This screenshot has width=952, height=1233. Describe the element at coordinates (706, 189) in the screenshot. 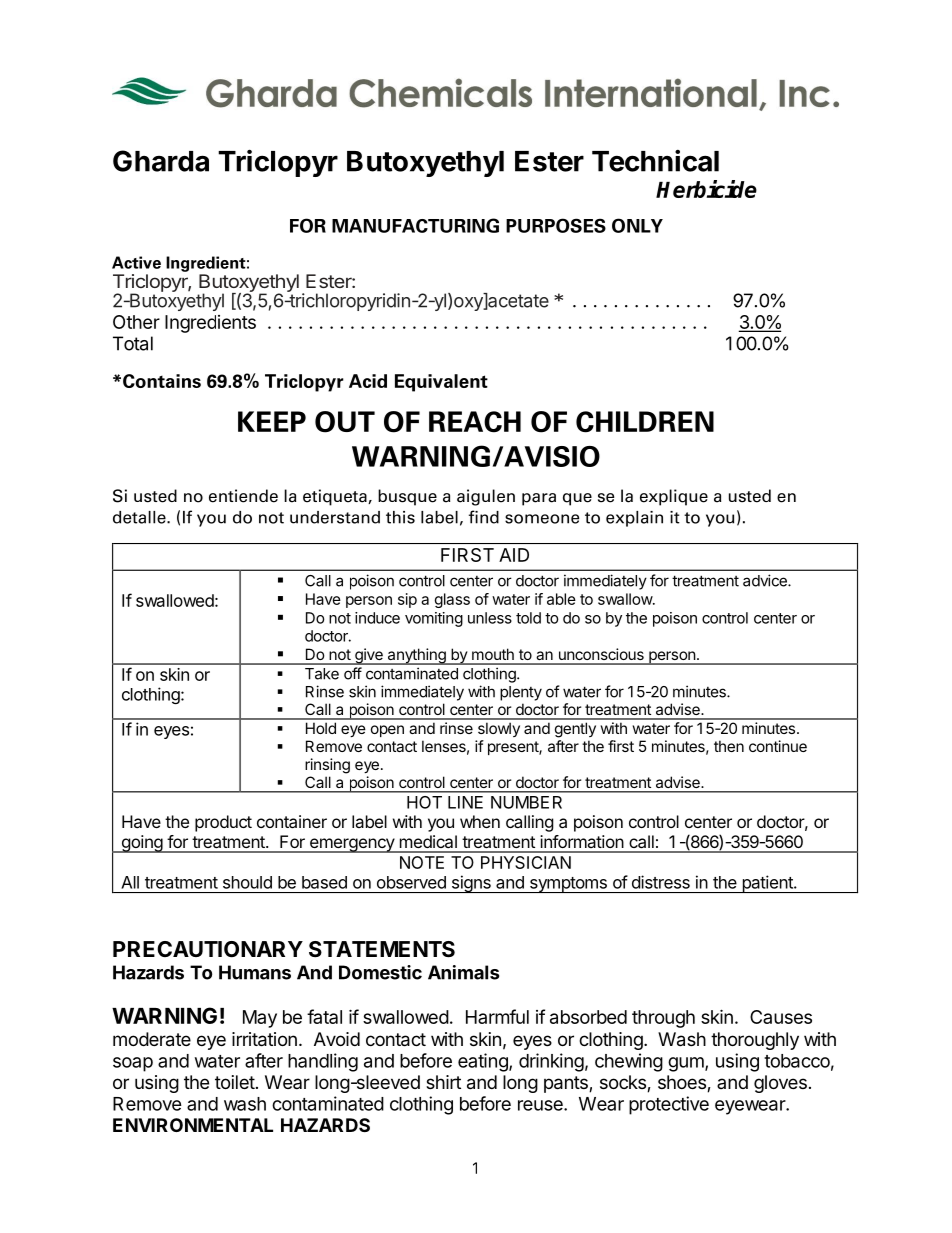

I see `Herbicide` at that location.
